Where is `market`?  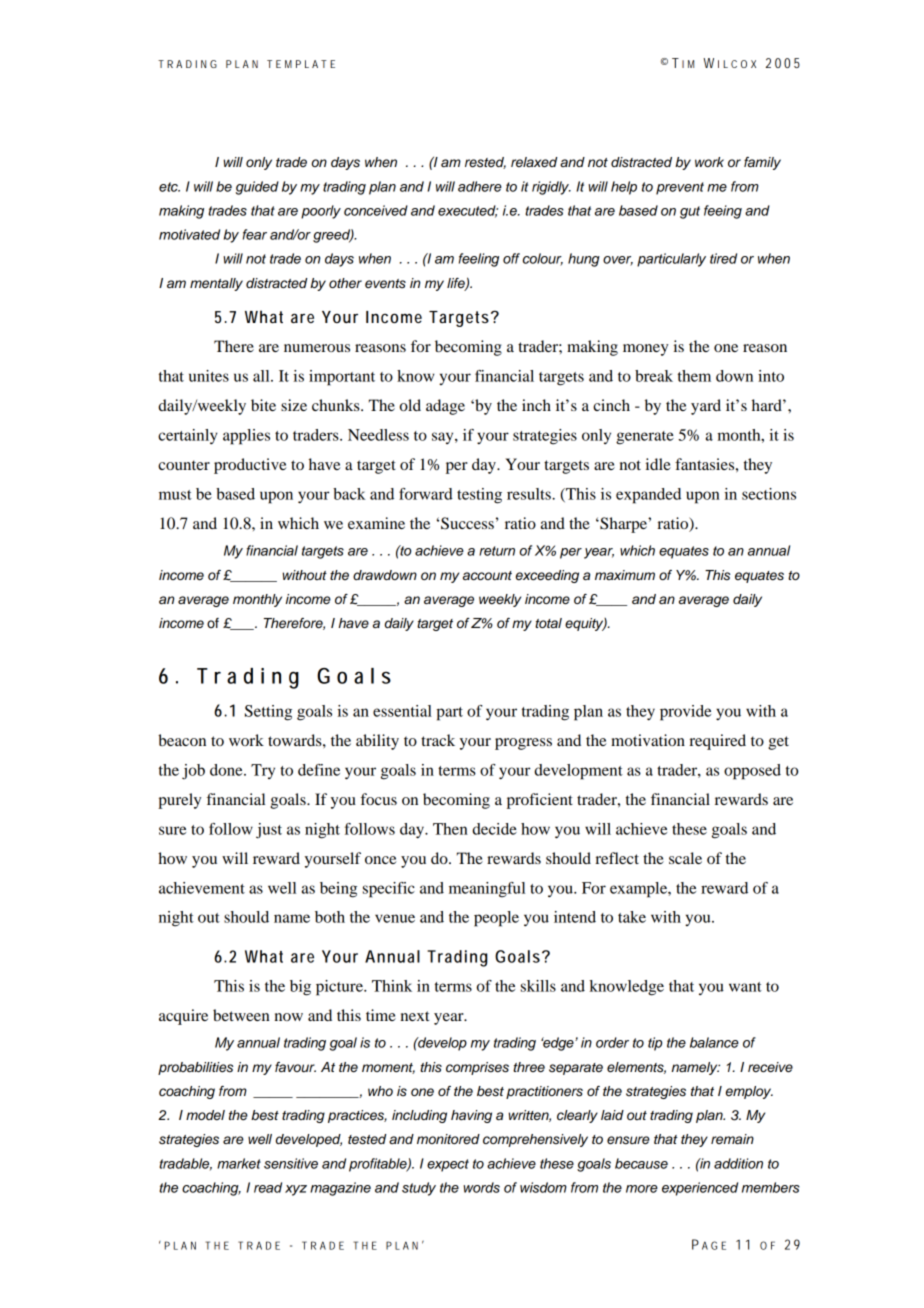 market is located at coordinates (239, 1163).
